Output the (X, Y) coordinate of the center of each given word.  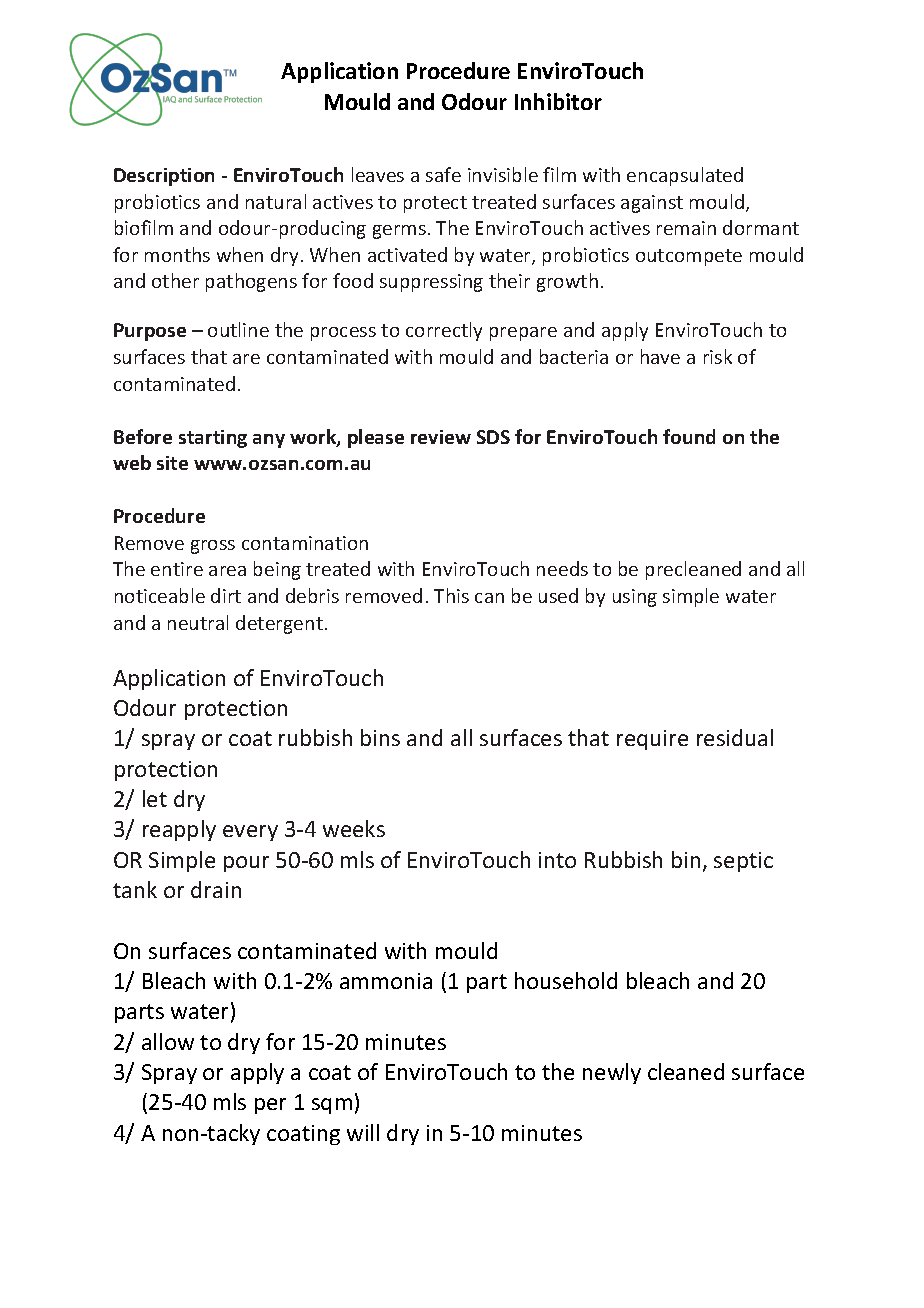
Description (164, 177)
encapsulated (685, 176)
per (270, 1106)
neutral (198, 622)
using (635, 598)
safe (443, 174)
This (451, 595)
